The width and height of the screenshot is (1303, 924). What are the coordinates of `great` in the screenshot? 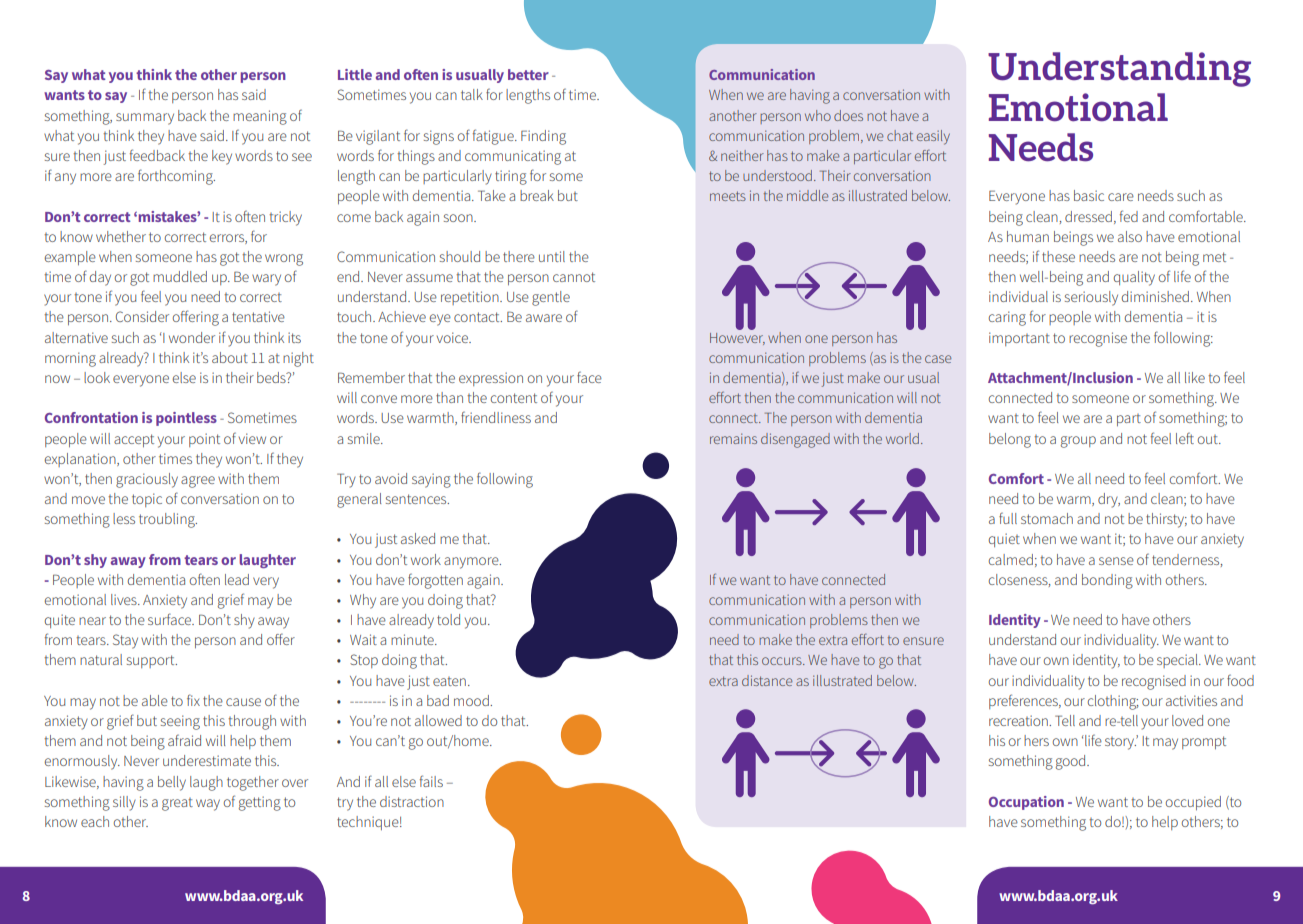 It's located at (177, 804).
